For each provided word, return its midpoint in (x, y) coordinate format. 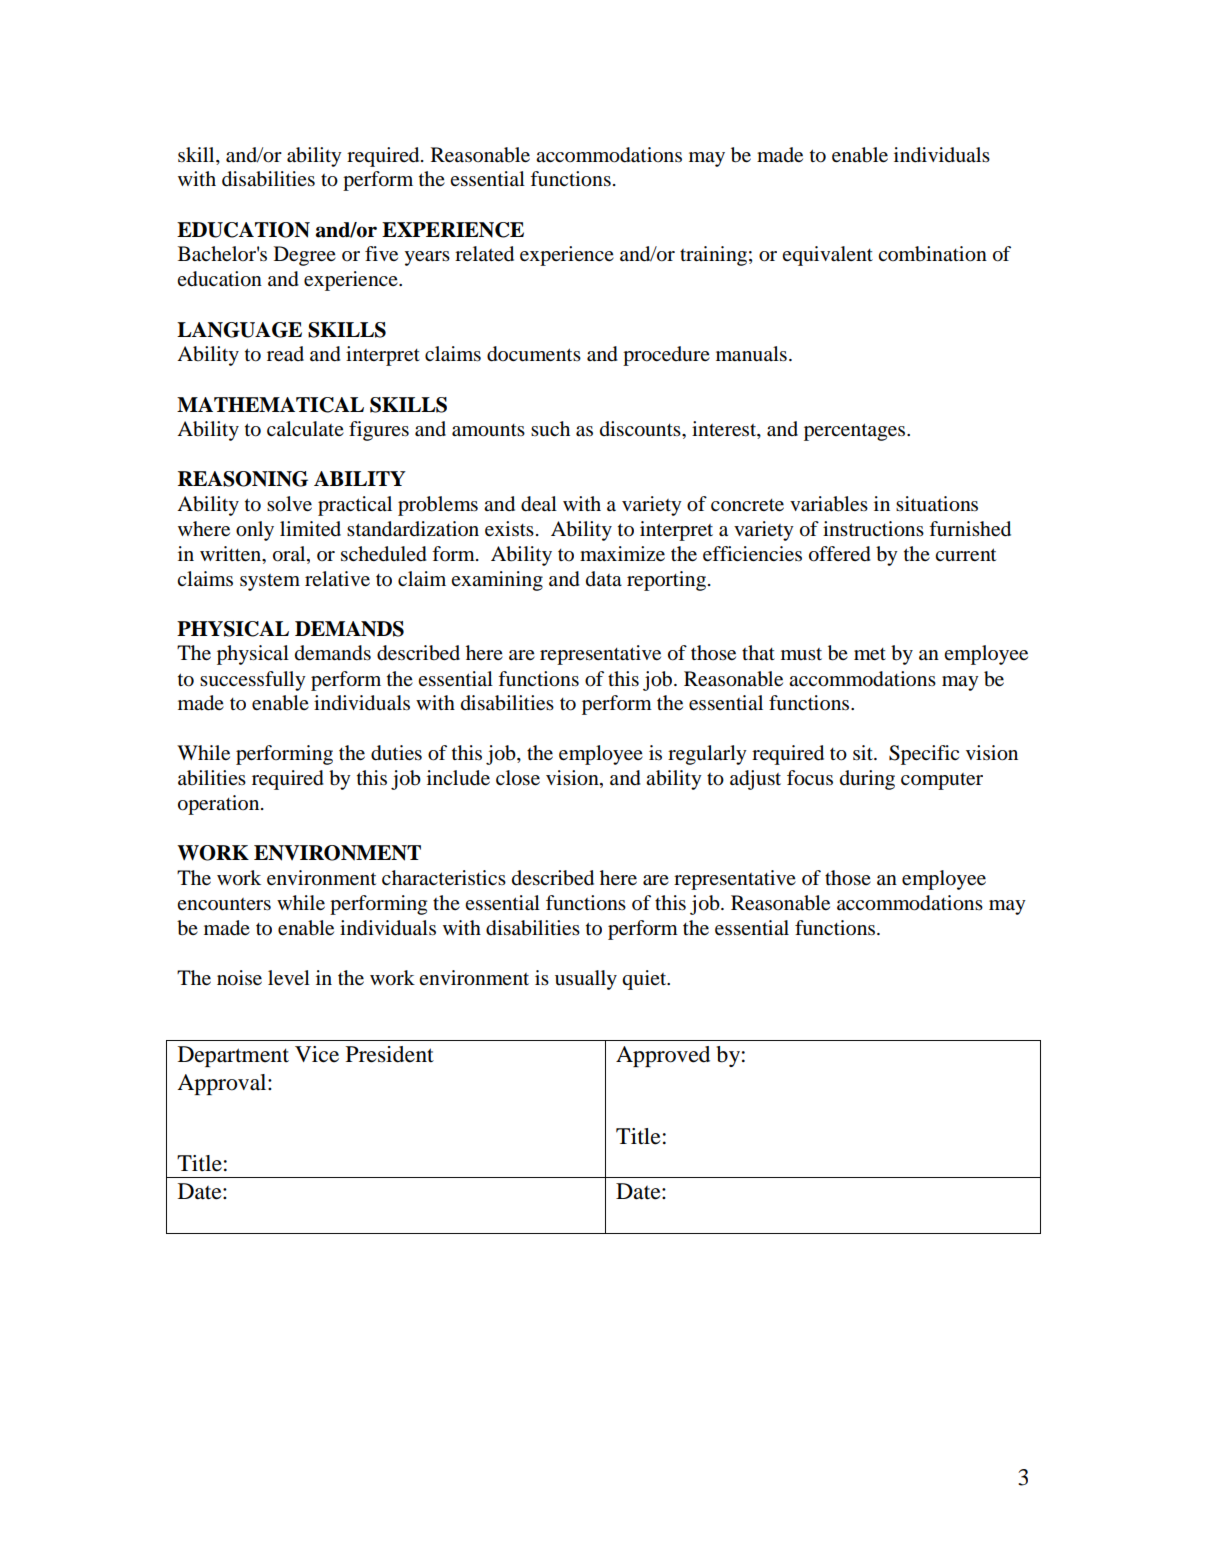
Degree (305, 256)
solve (289, 504)
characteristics (444, 878)
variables (829, 504)
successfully (253, 681)
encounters (224, 904)
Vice (317, 1054)
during (867, 780)
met (870, 654)
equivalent (827, 256)
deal (539, 504)
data (604, 578)
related (484, 254)
